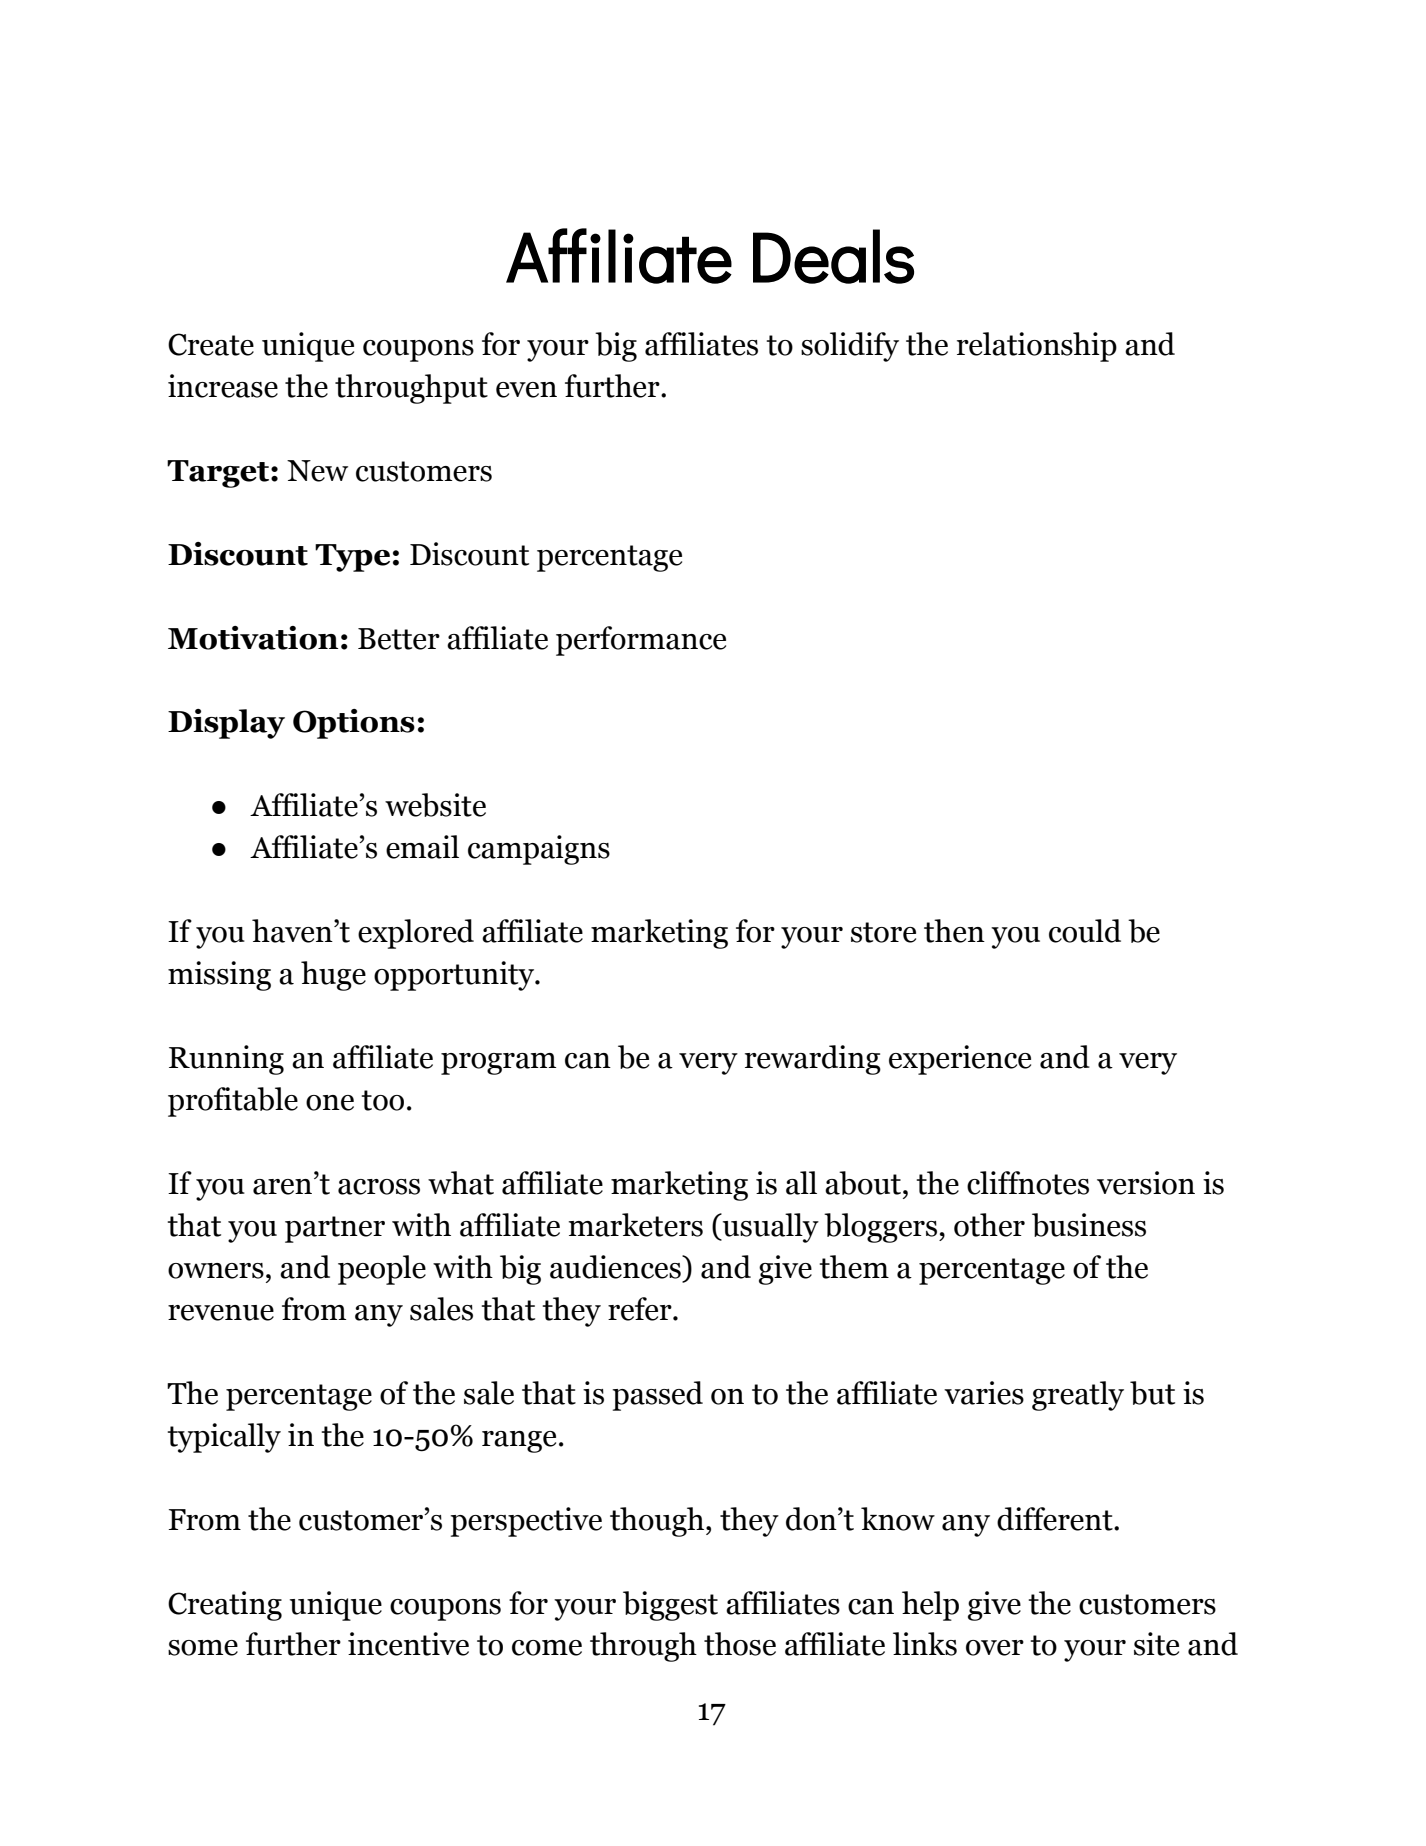 This screenshot has height=1846, width=1426. Describe the element at coordinates (211, 344) in the screenshot. I see `Create` at that location.
